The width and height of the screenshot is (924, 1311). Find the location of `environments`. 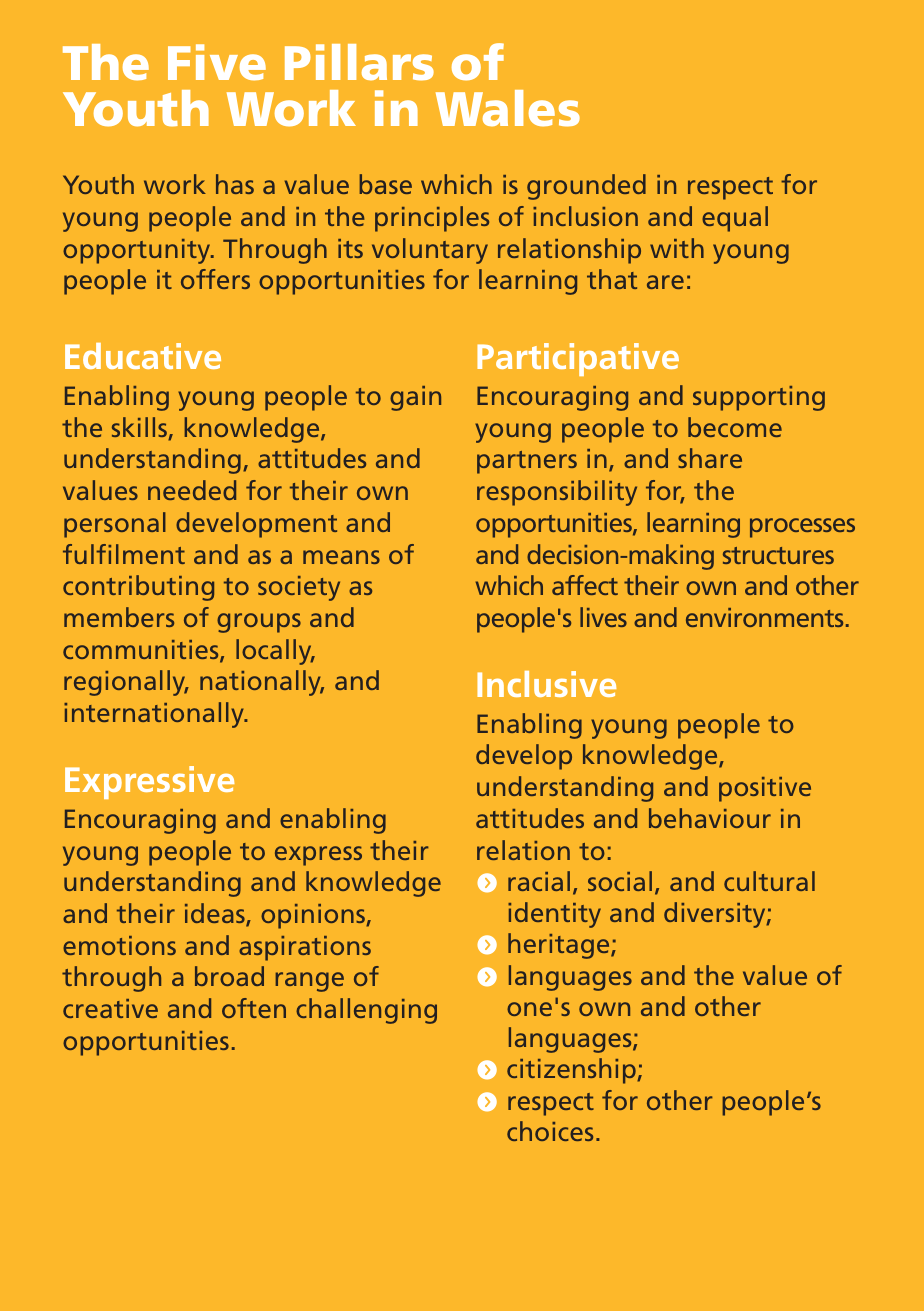

environments is located at coordinates (764, 617).
